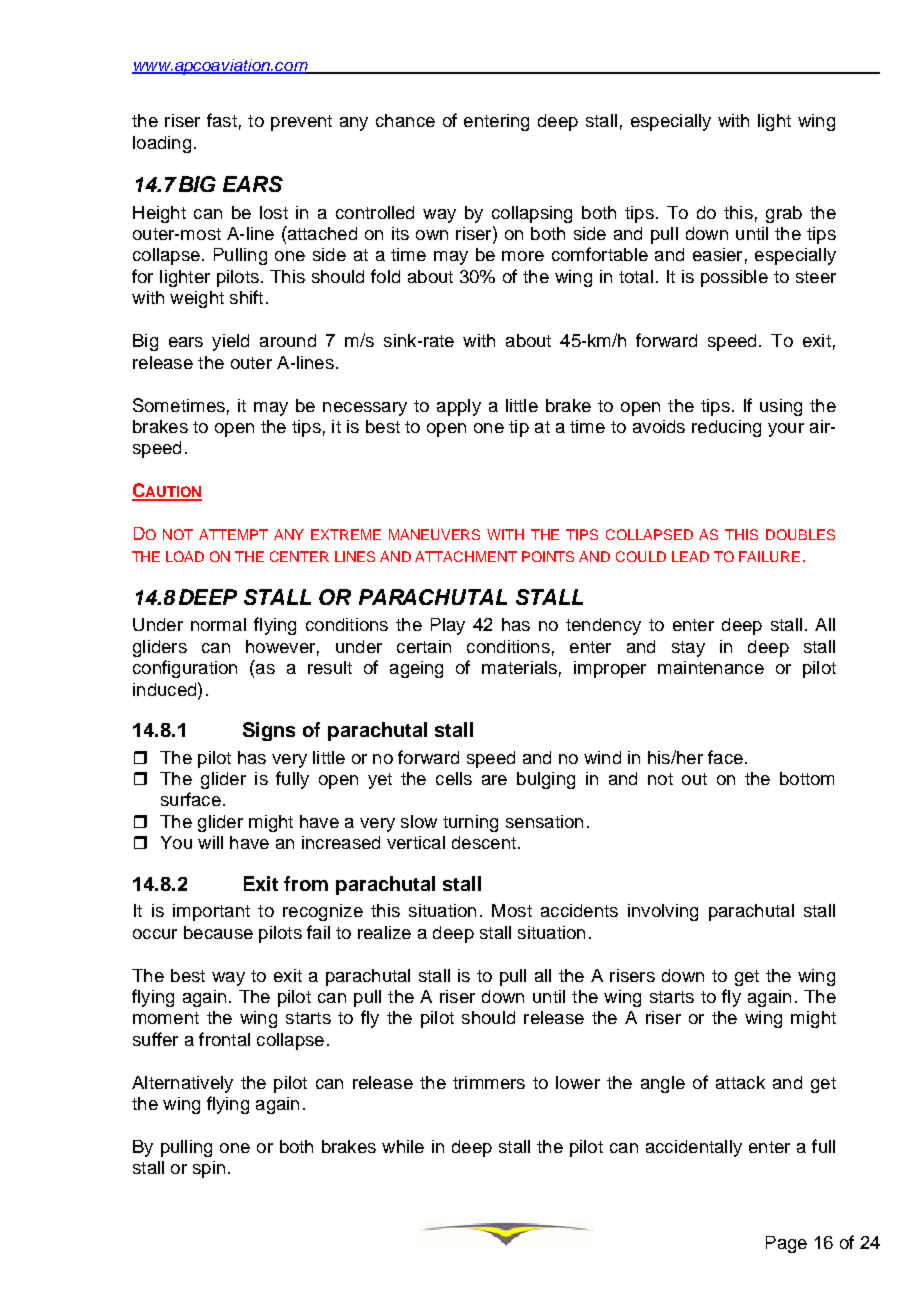 The width and height of the image is (924, 1308). I want to click on fast, so click(222, 120).
